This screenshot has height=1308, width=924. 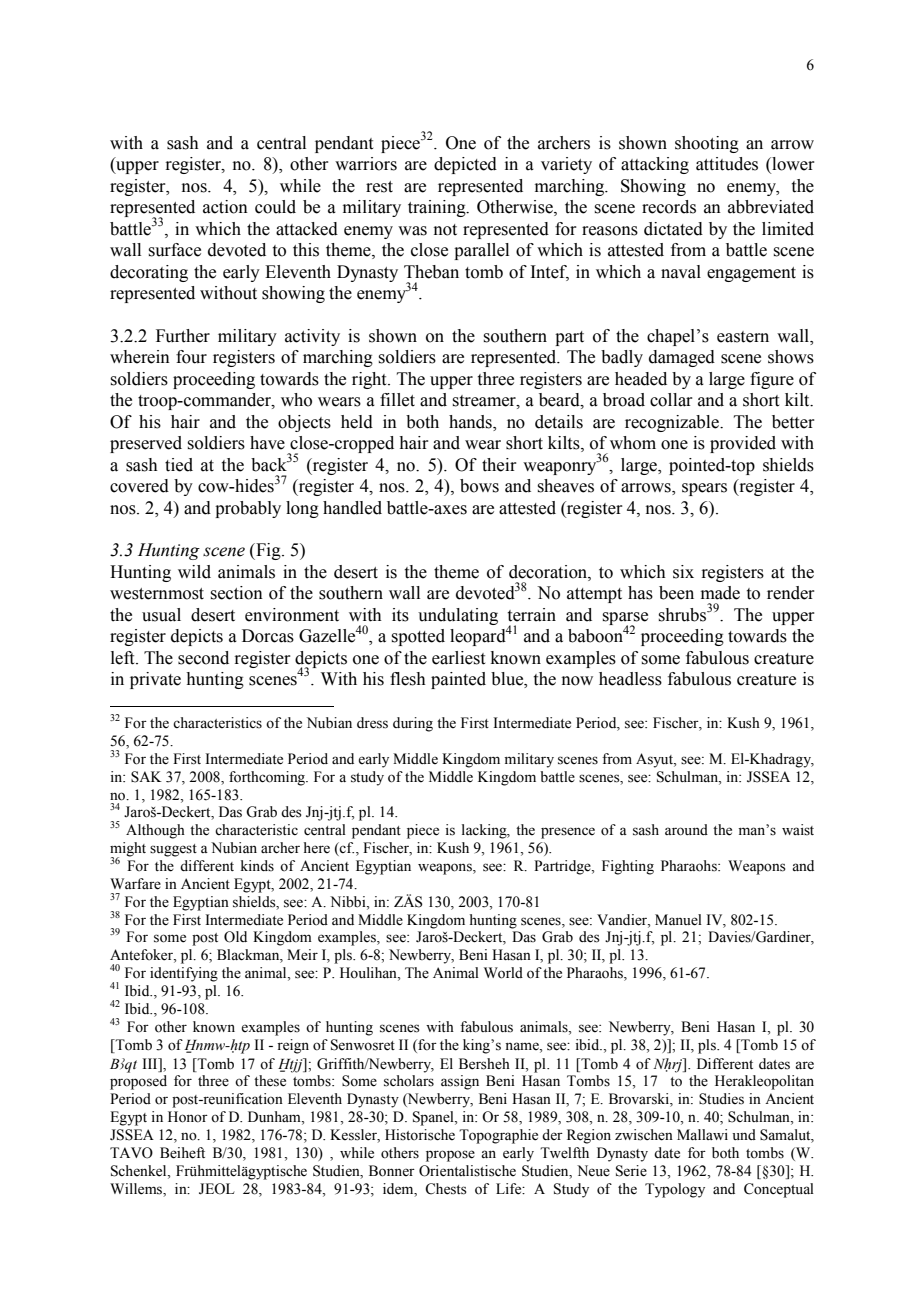 I want to click on depicted, so click(x=465, y=165).
